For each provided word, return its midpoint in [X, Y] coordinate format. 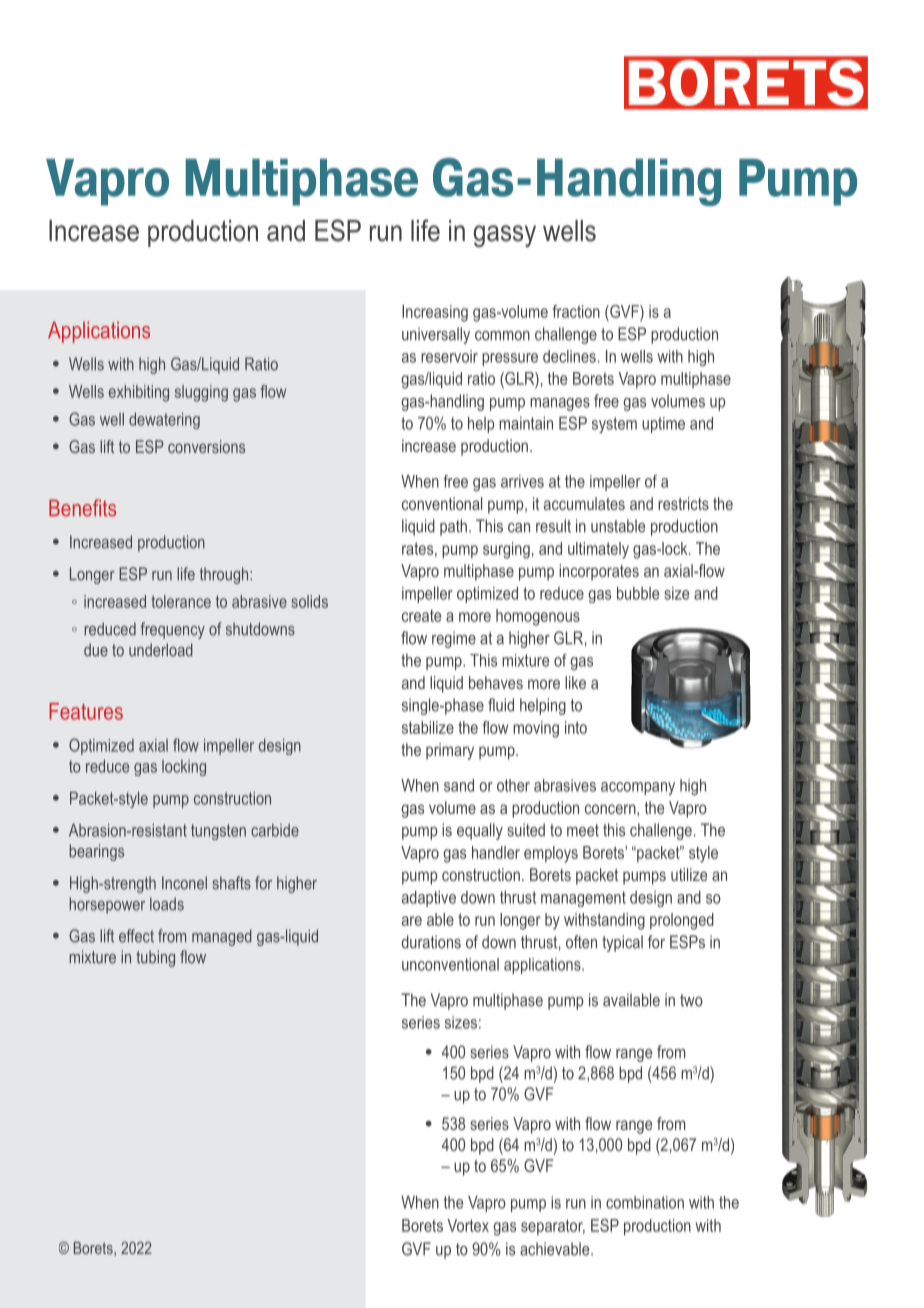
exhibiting [139, 393]
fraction [576, 311]
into [576, 727]
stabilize [428, 727]
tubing [155, 958]
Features [86, 711]
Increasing [435, 313]
